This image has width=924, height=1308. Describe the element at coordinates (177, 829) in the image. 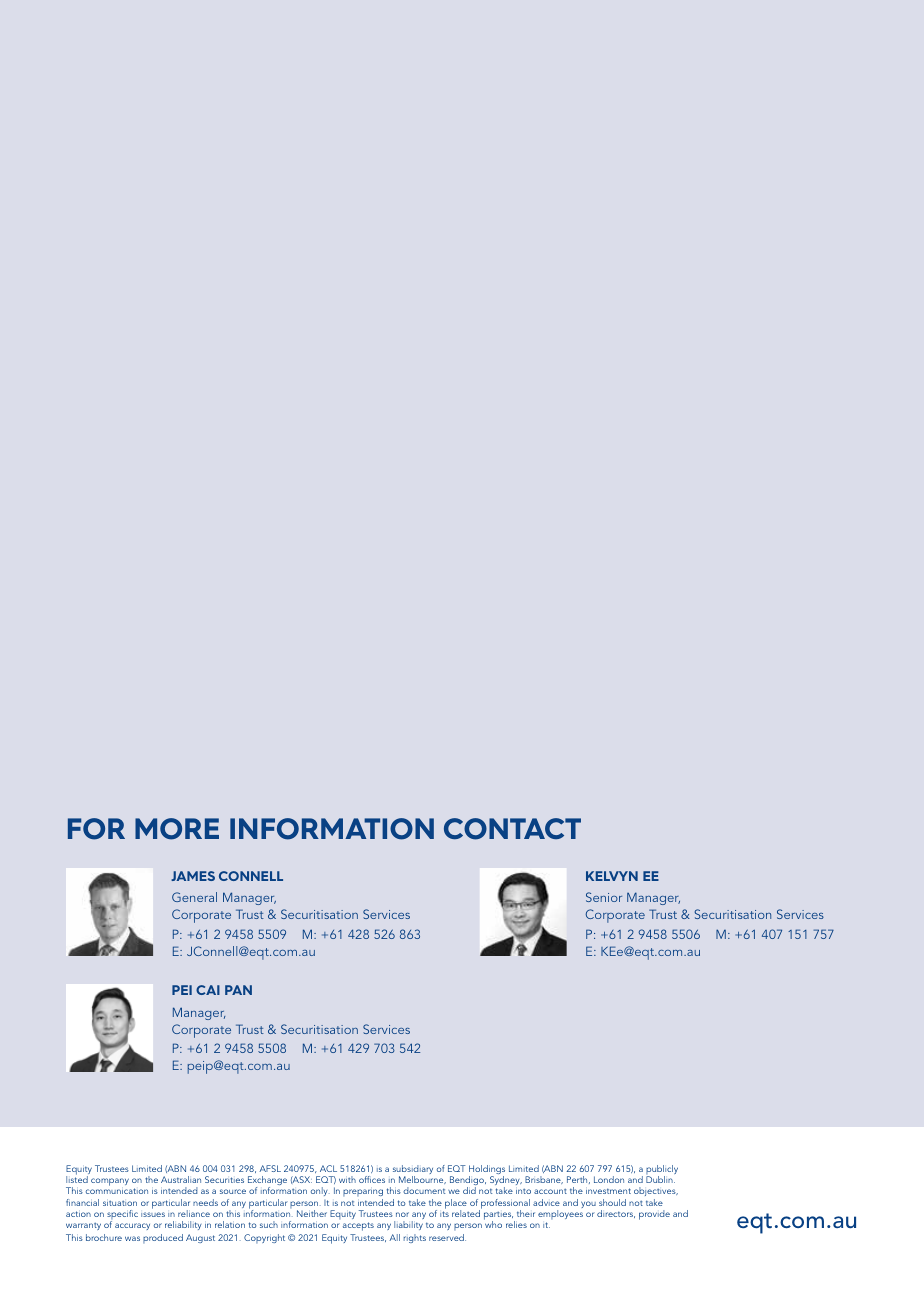

I see `MORE` at that location.
